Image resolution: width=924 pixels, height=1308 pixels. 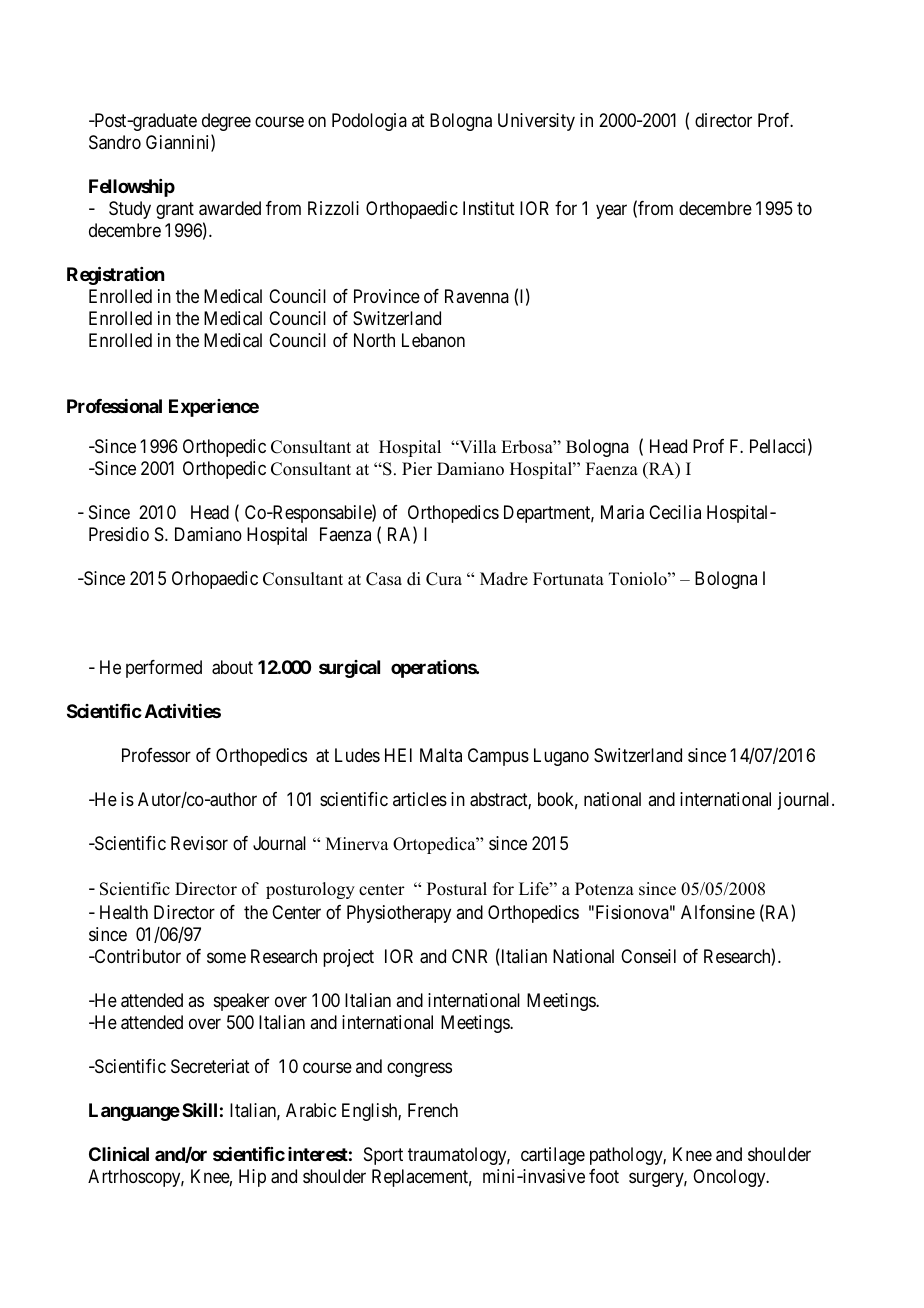 I want to click on Skill, so click(x=199, y=1110).
